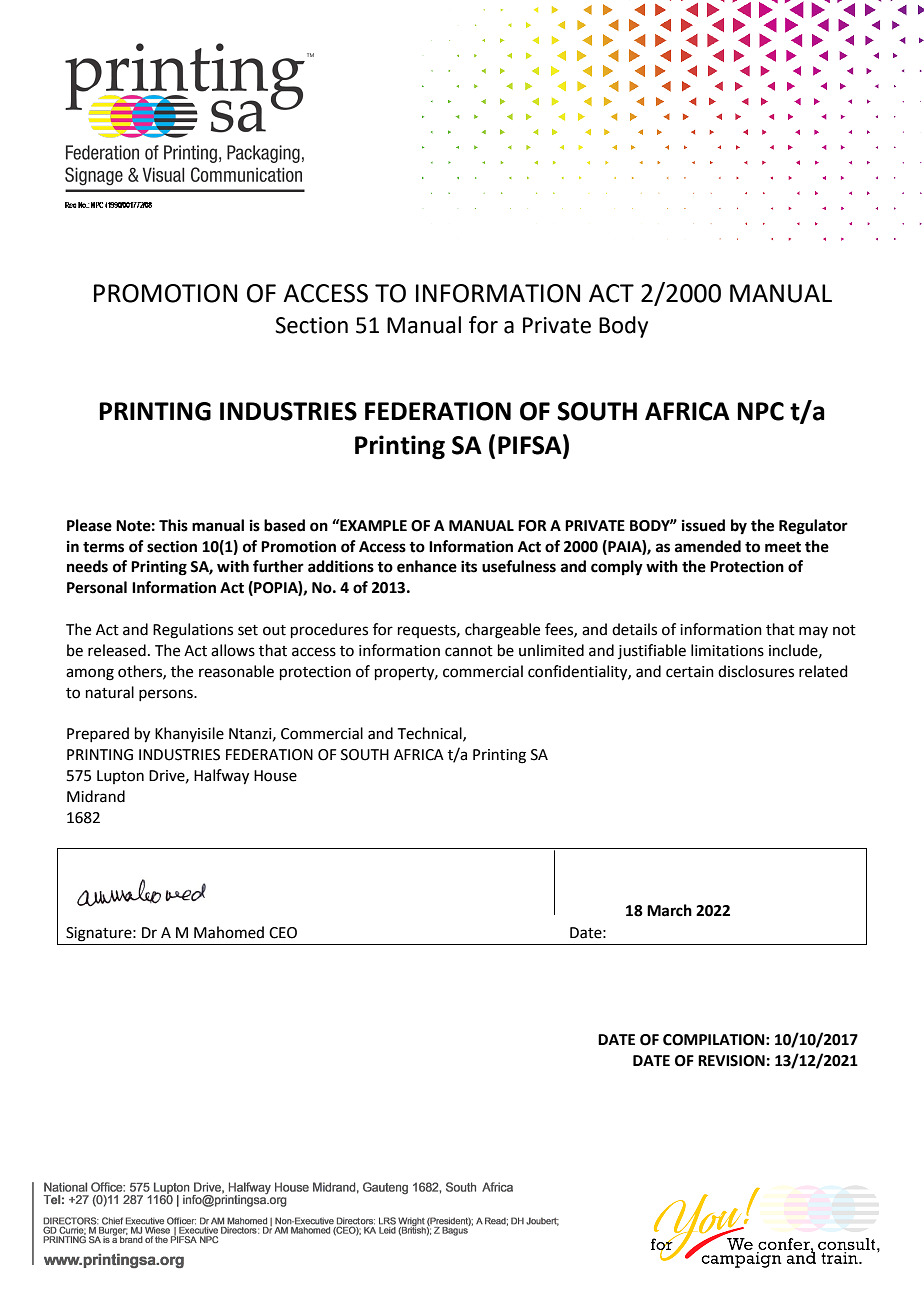 This screenshot has width=924, height=1309. Describe the element at coordinates (193, 631) in the screenshot. I see `Regulations` at that location.
